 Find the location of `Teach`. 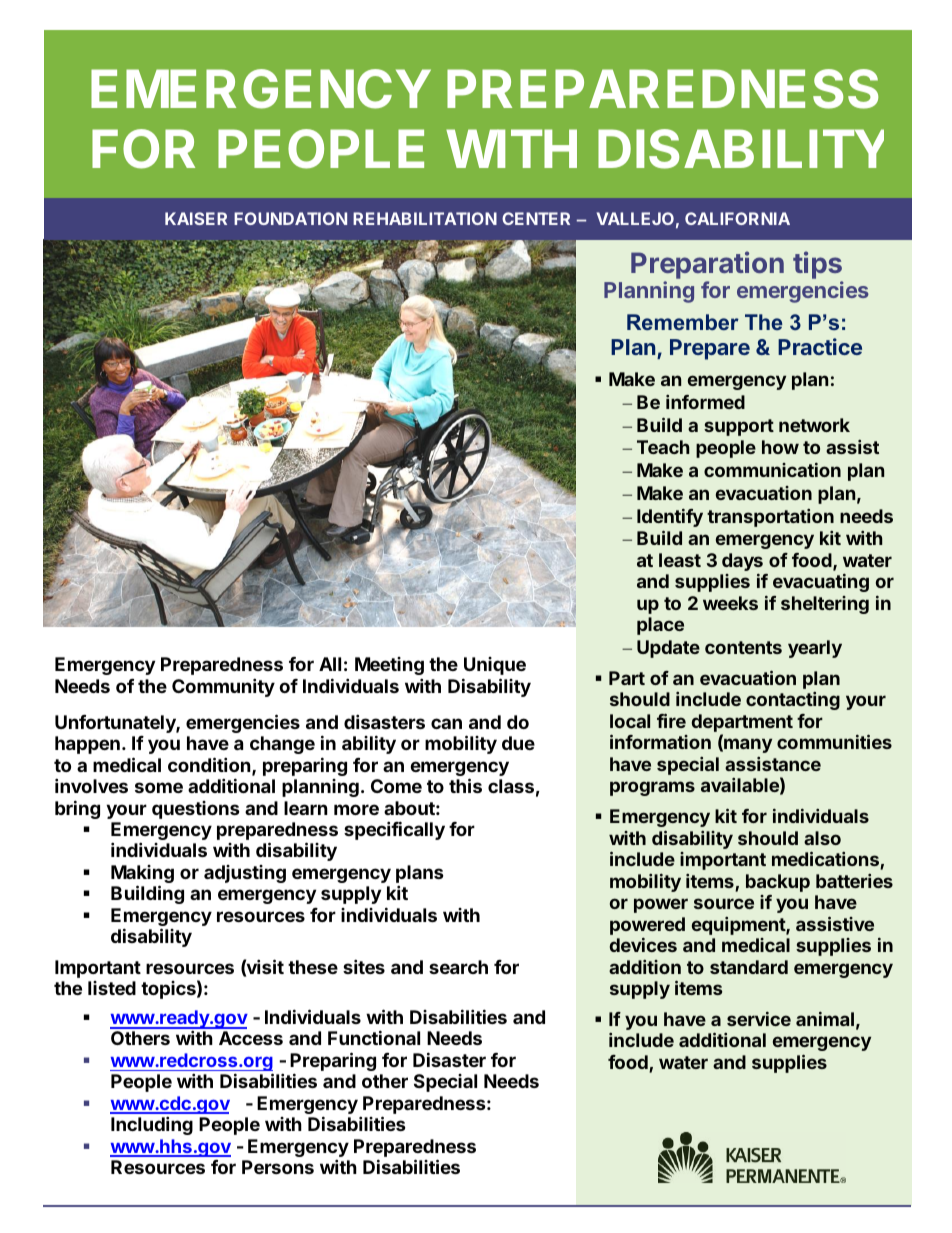

Teach is located at coordinates (663, 447).
